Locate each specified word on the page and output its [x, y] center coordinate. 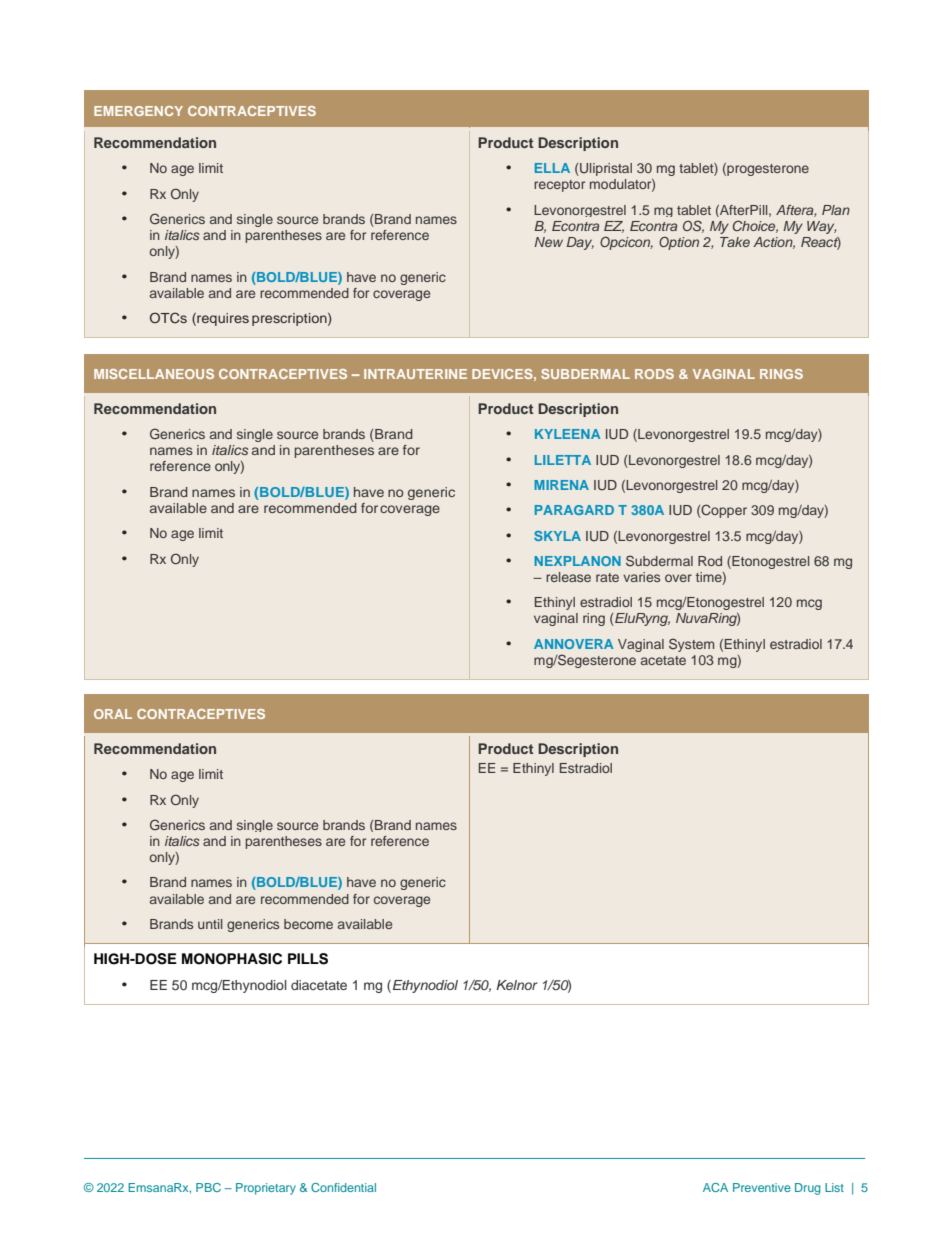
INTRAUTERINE [415, 374]
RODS [654, 374]
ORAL [113, 714]
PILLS [308, 959]
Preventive [762, 1187]
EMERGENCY [138, 111]
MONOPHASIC [232, 959]
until [210, 924]
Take [735, 242]
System [691, 645]
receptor [559, 186]
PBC [208, 1187]
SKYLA [557, 536]
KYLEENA [567, 434]
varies [641, 577]
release [568, 577]
